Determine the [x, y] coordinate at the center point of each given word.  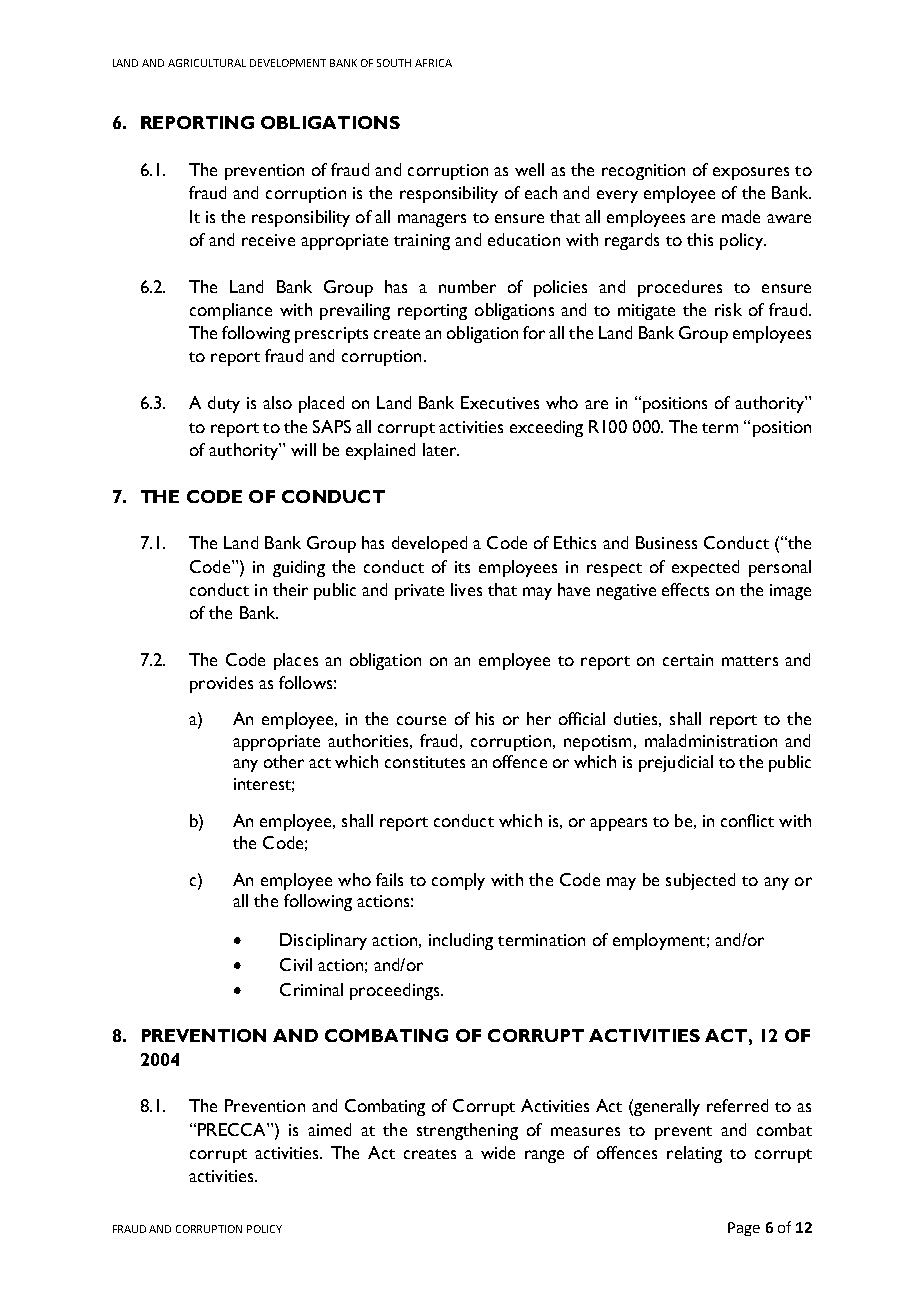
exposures [751, 173]
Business [666, 542]
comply [458, 881]
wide [498, 1152]
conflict [747, 820]
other [284, 761]
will [303, 449]
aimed [329, 1129]
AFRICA [433, 63]
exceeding [546, 428]
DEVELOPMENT [288, 63]
